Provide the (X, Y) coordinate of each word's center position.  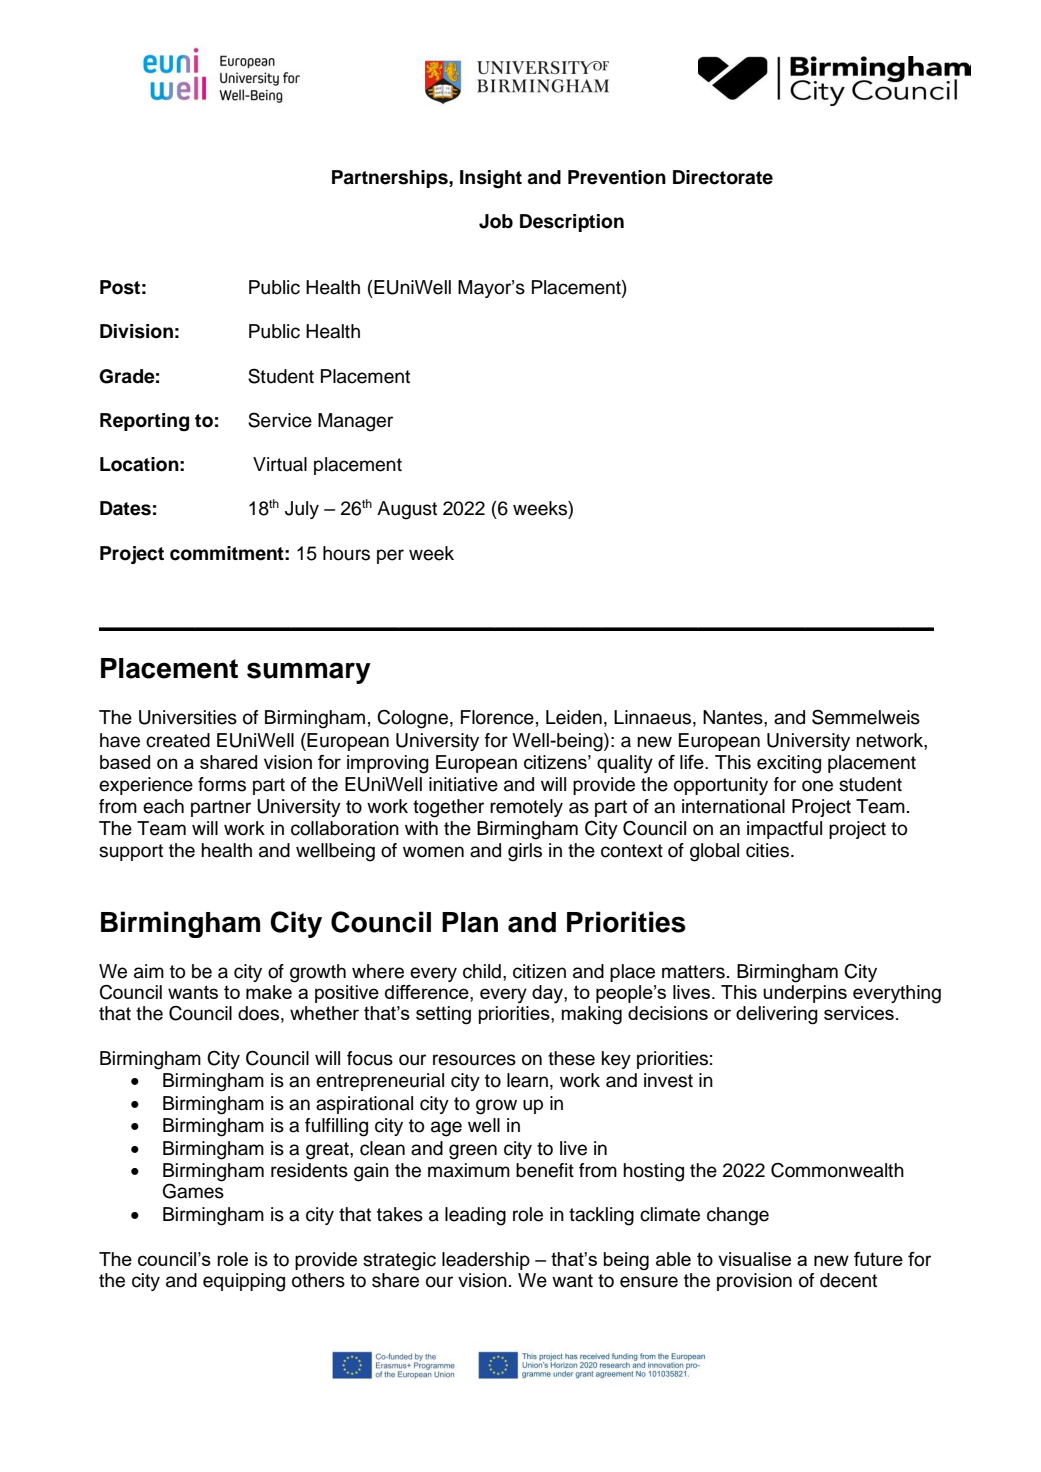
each (163, 806)
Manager (355, 422)
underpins (805, 994)
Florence (497, 717)
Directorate (723, 177)
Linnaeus (652, 717)
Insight (491, 179)
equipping (244, 1282)
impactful (784, 830)
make (269, 992)
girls (525, 852)
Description (572, 223)
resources (474, 1060)
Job (496, 221)
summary (309, 673)
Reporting (144, 422)
